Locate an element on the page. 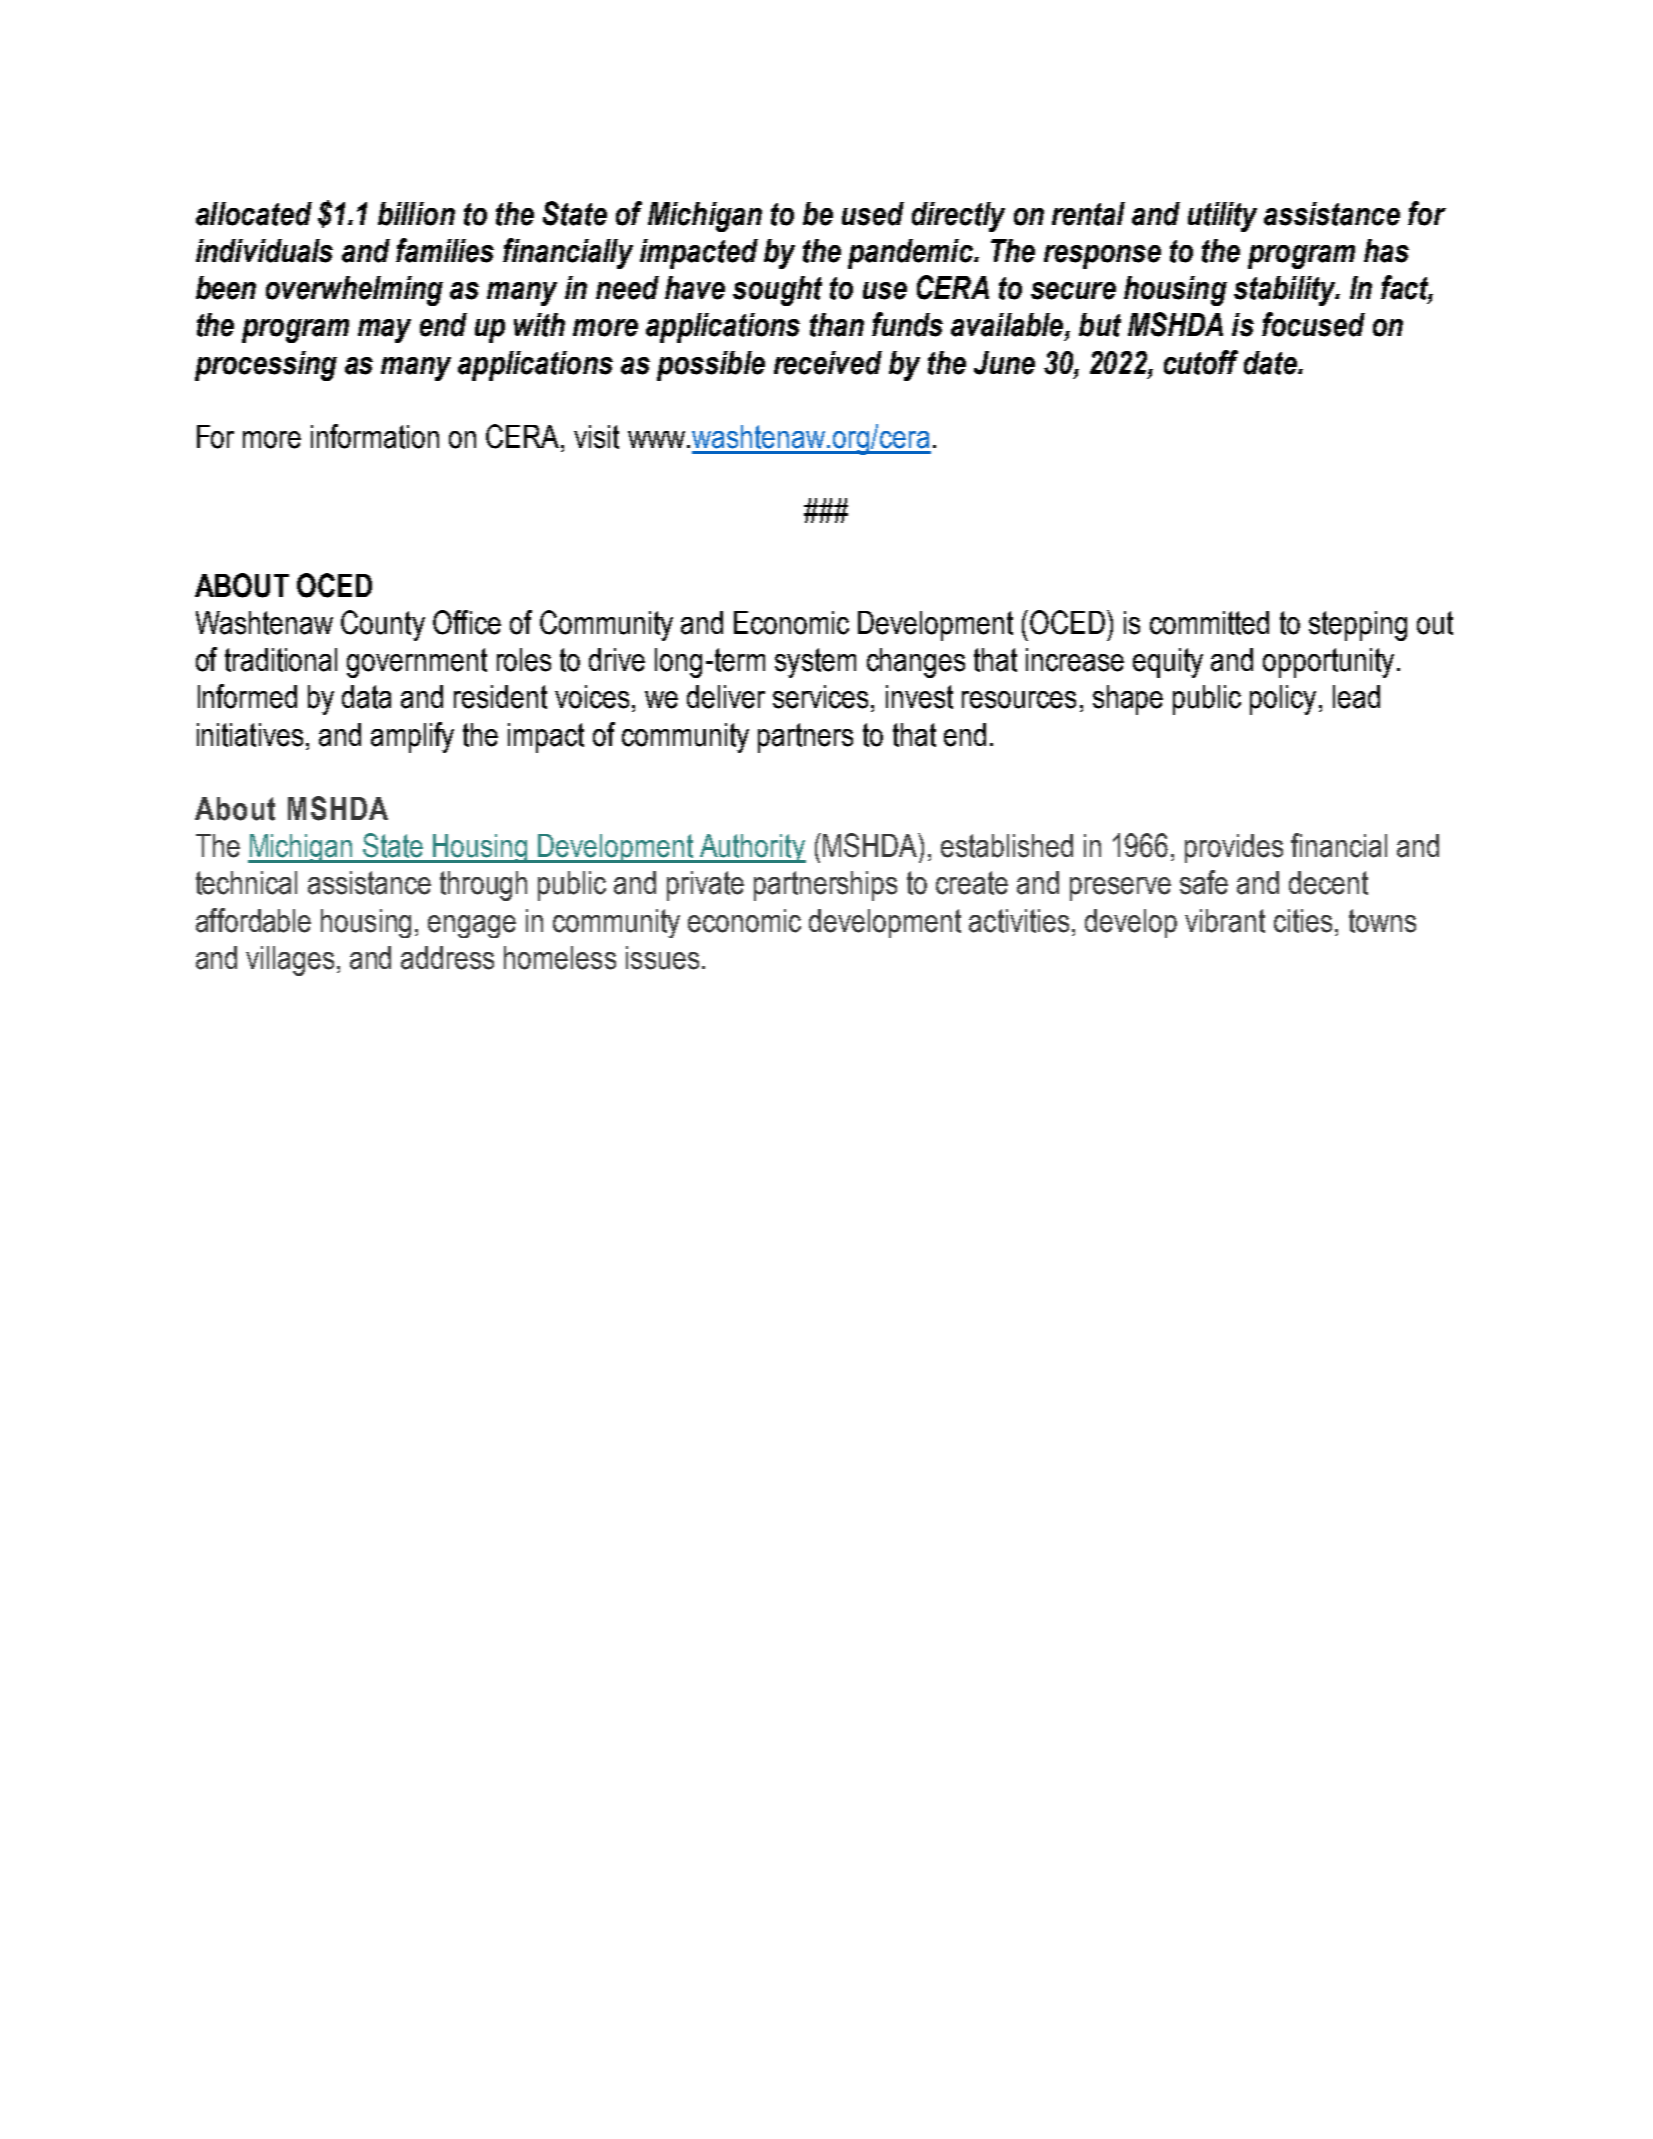  committed is located at coordinates (1209, 623).
